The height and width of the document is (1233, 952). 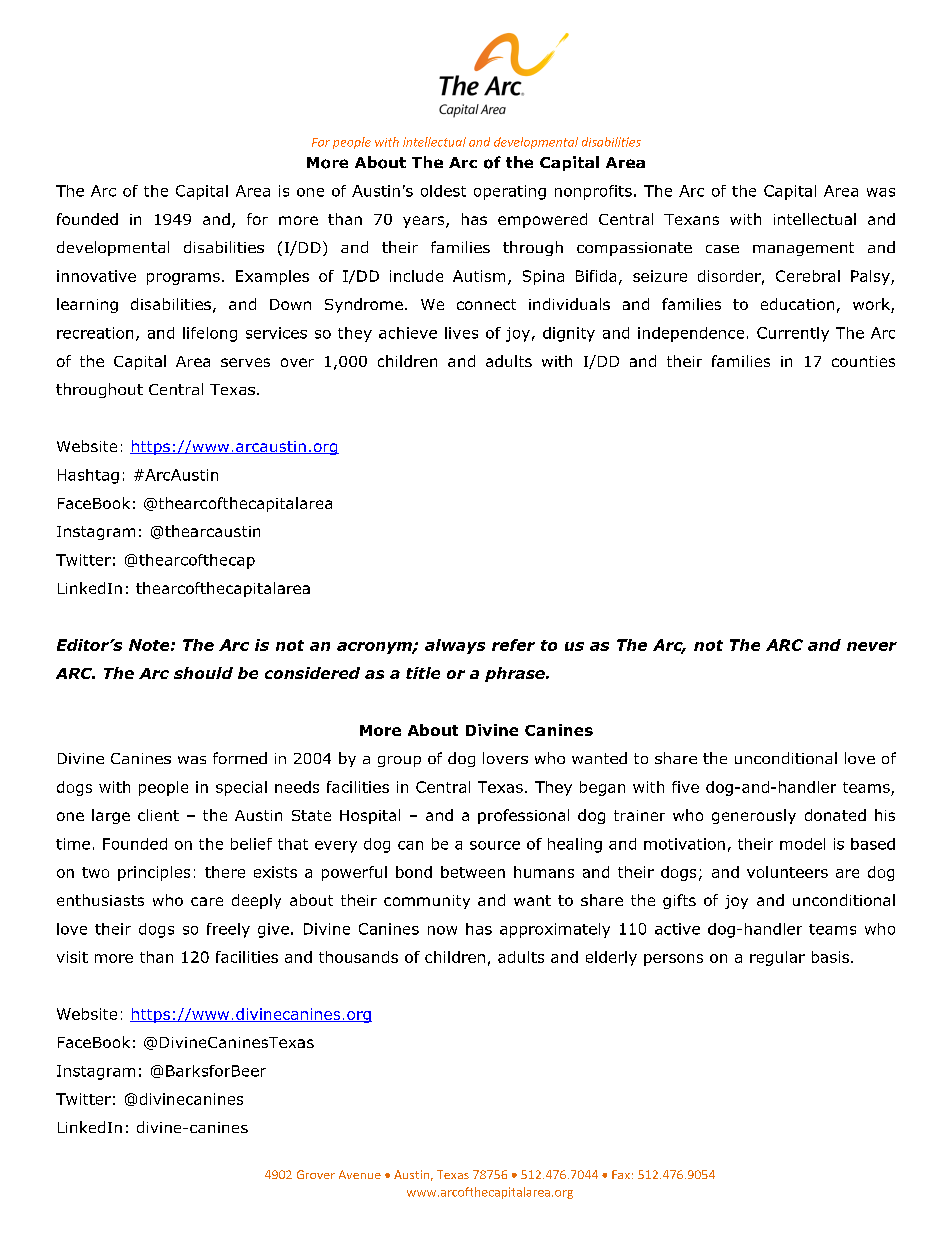 I want to click on Avenue, so click(x=360, y=1174).
